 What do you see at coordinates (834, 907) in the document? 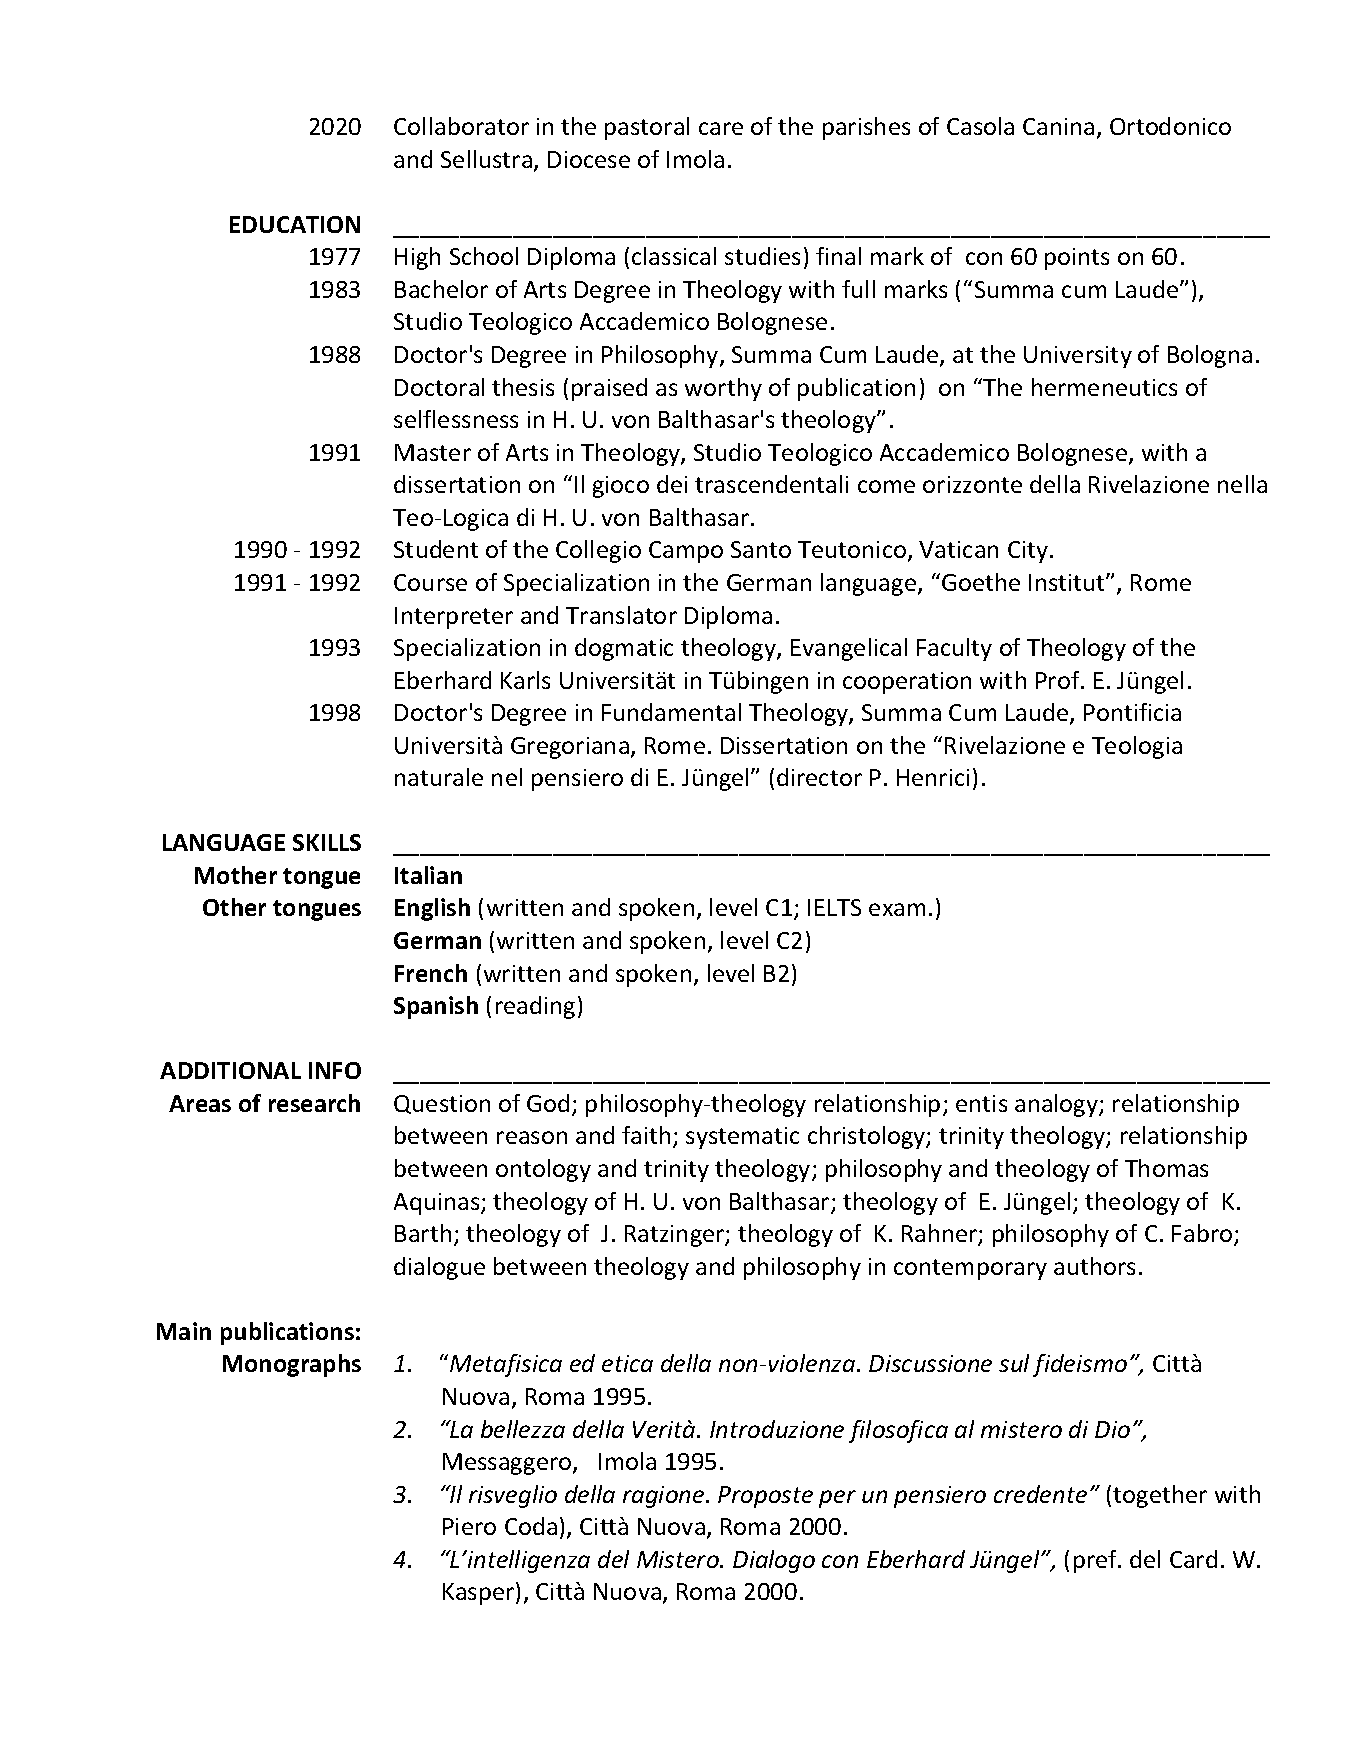
I see `IELTS` at bounding box center [834, 907].
